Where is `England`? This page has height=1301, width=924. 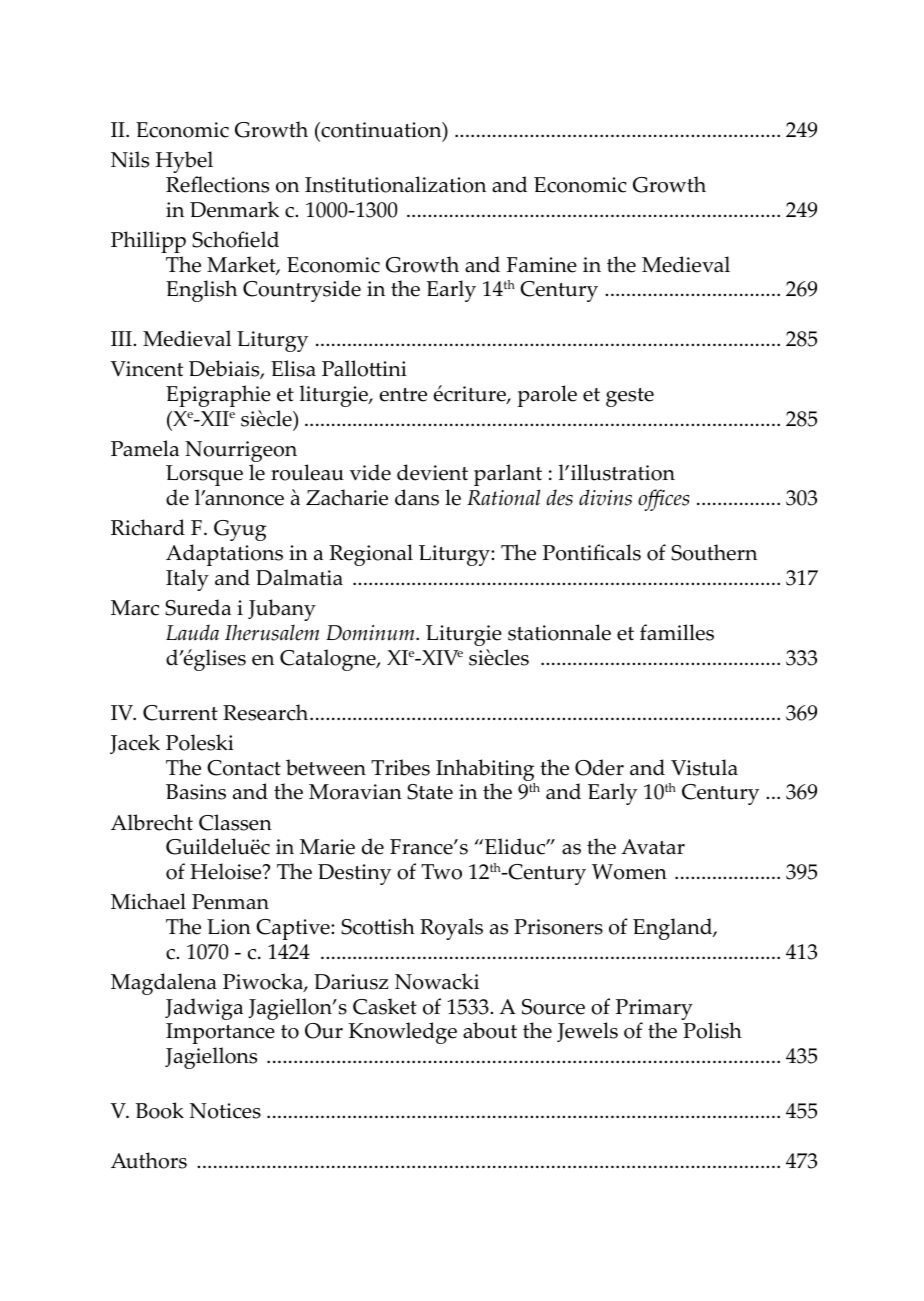
England is located at coordinates (674, 929).
